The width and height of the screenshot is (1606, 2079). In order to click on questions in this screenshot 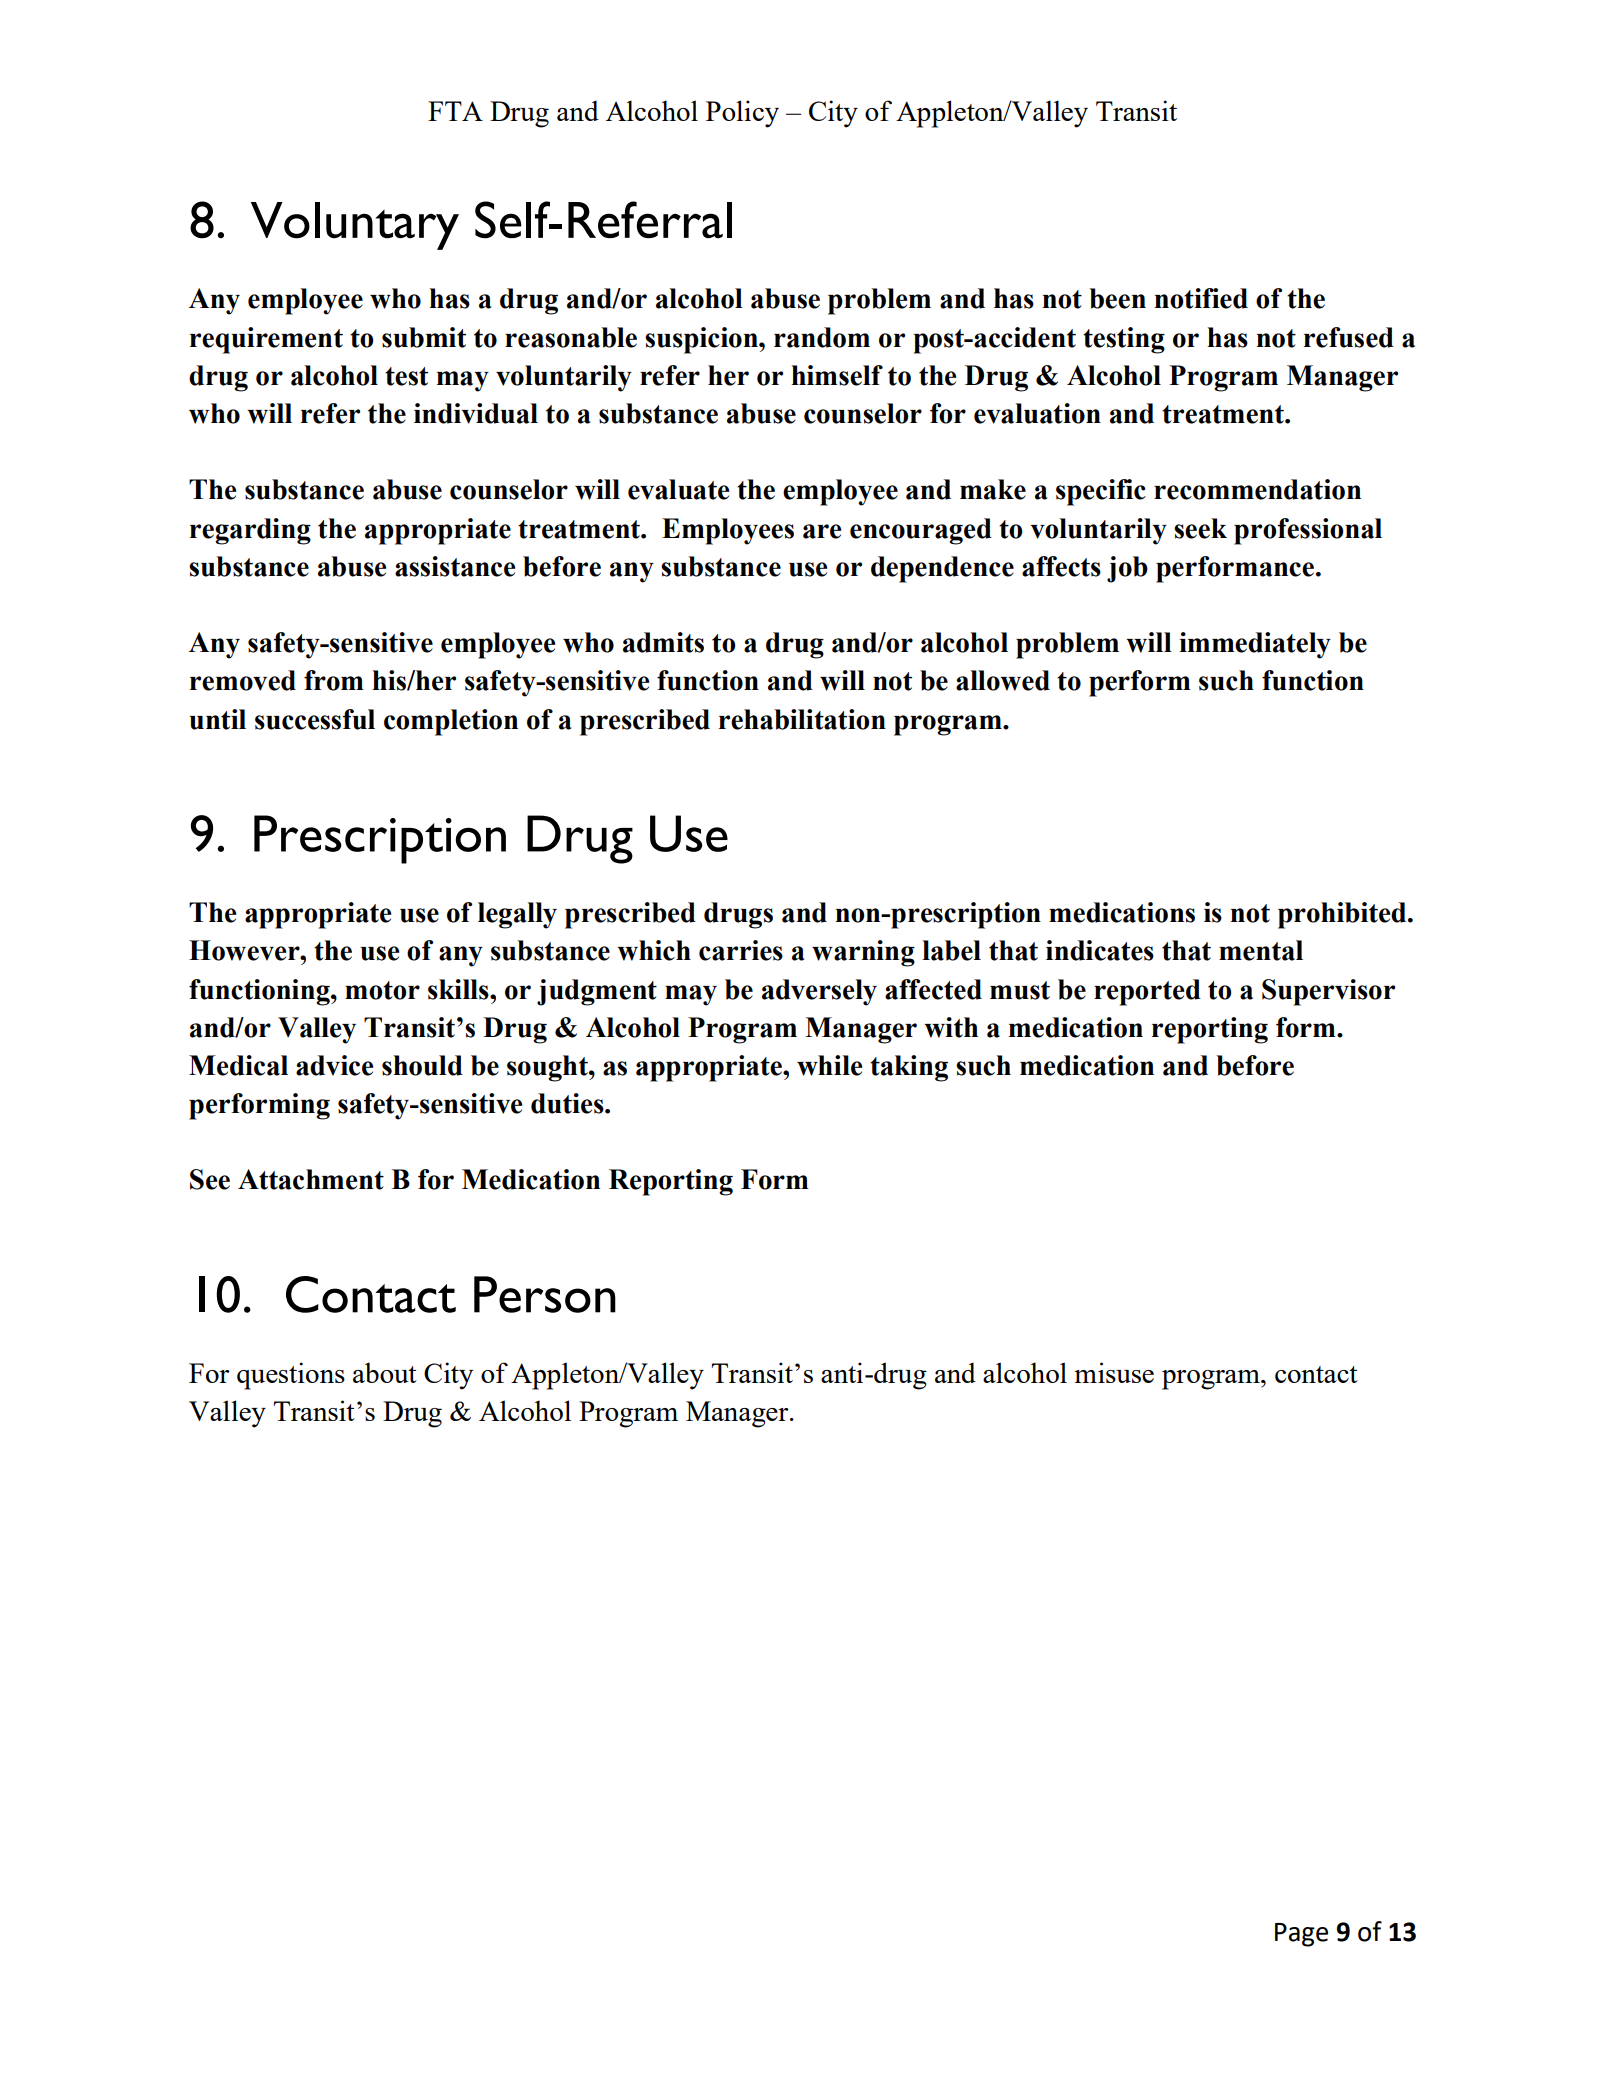, I will do `click(291, 1376)`.
